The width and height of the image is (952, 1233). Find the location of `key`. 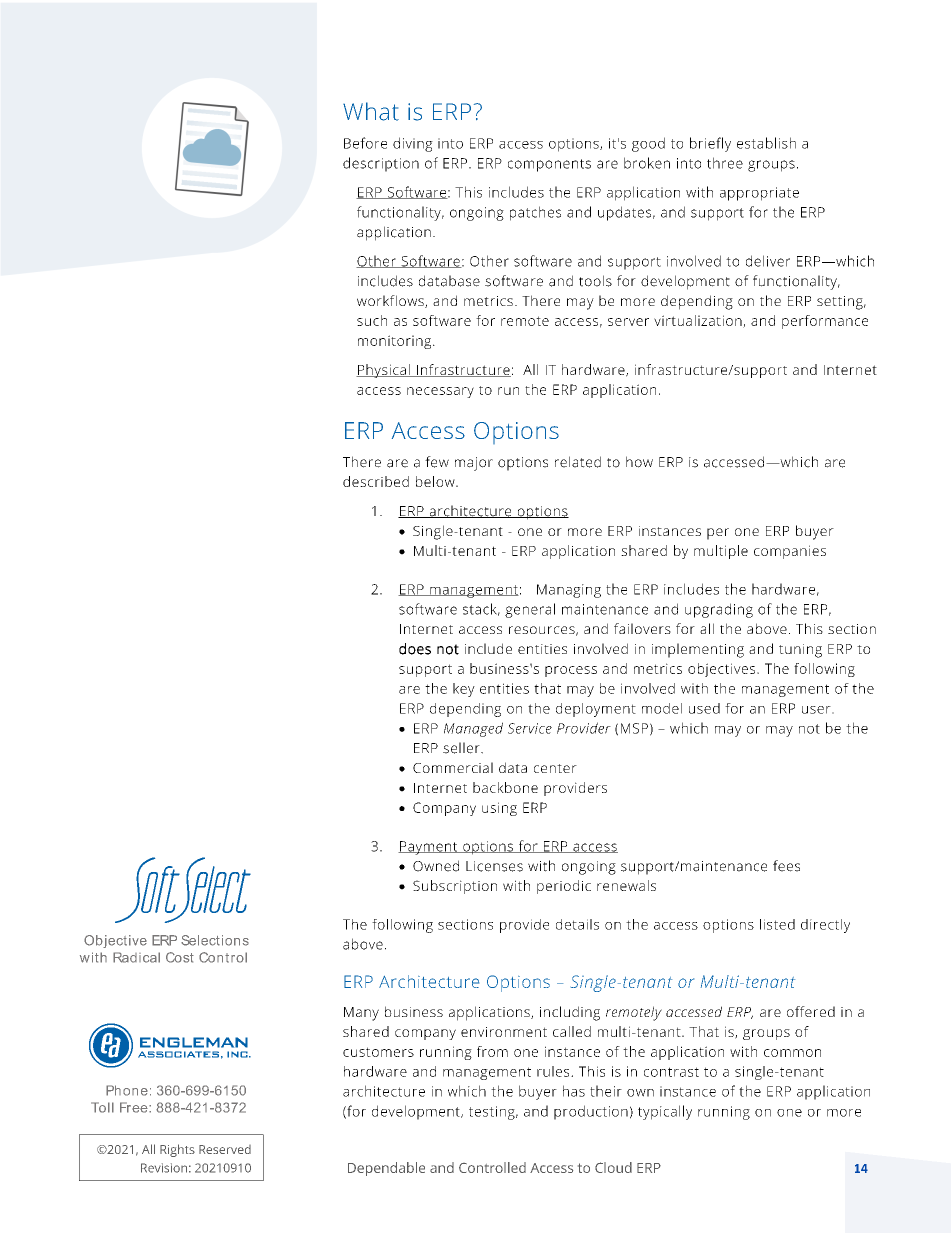

key is located at coordinates (464, 690).
